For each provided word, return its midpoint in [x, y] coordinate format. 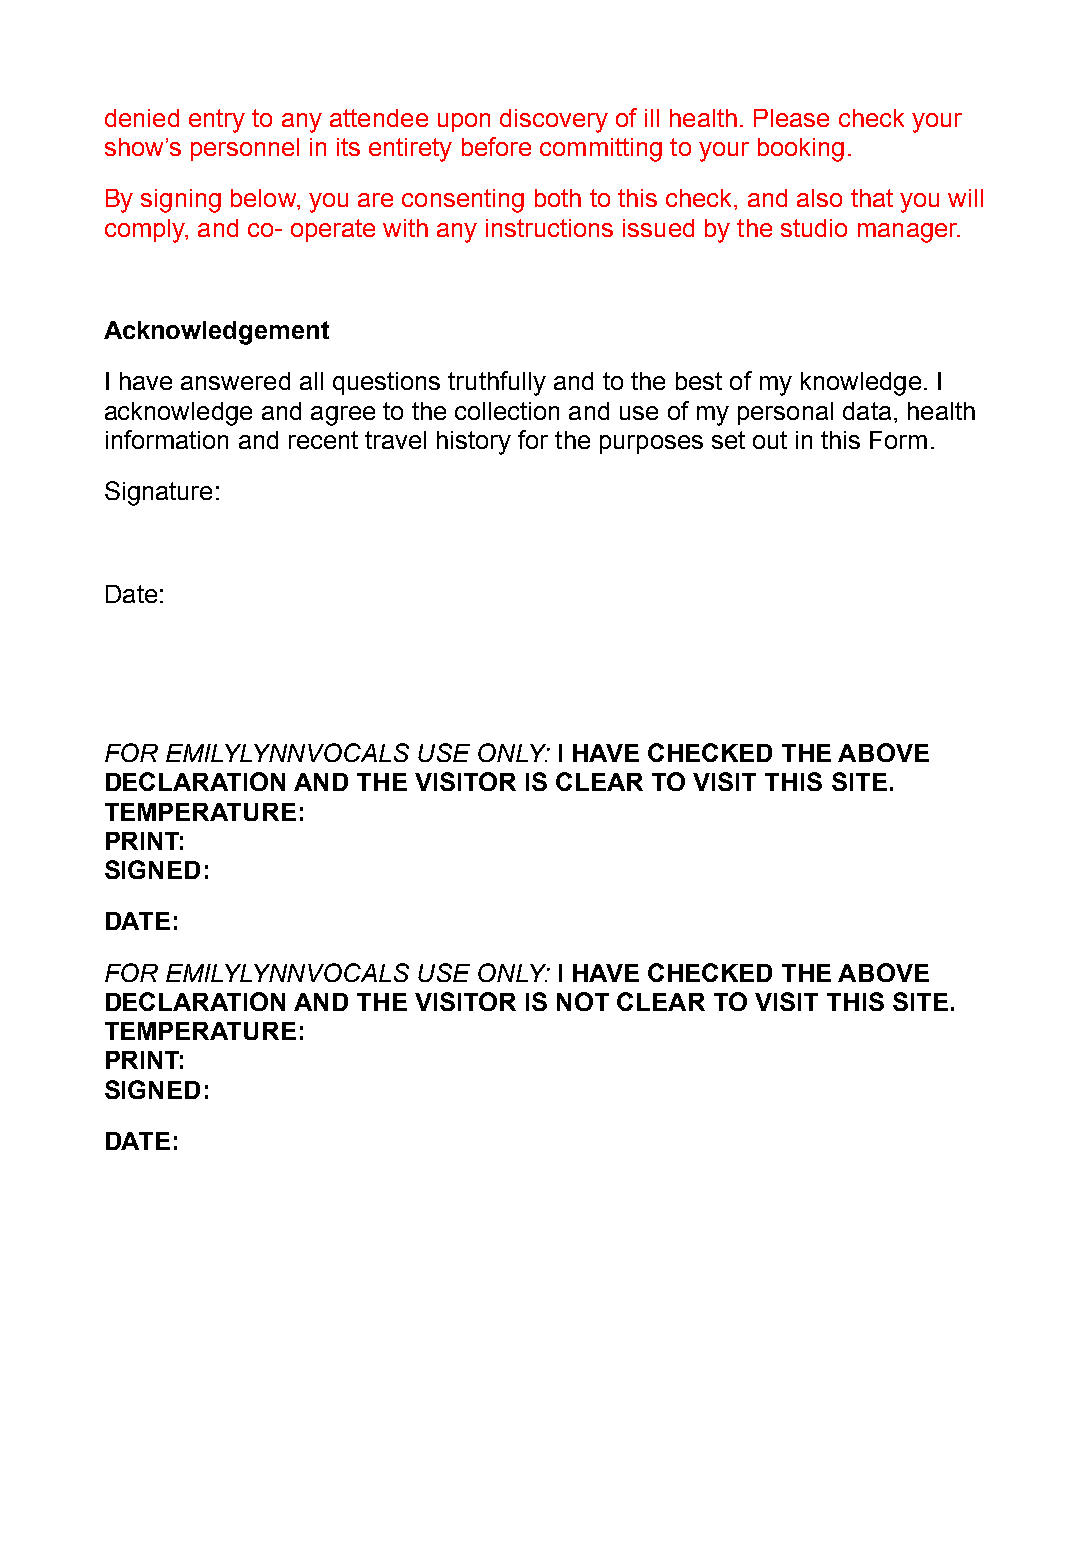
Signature [158, 493]
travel [395, 440]
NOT [583, 1001]
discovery [554, 121]
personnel [245, 149]
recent [323, 440]
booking [801, 150]
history [474, 443]
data [867, 411]
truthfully [497, 383]
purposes [651, 444]
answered [235, 381]
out [770, 440]
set [728, 440]
